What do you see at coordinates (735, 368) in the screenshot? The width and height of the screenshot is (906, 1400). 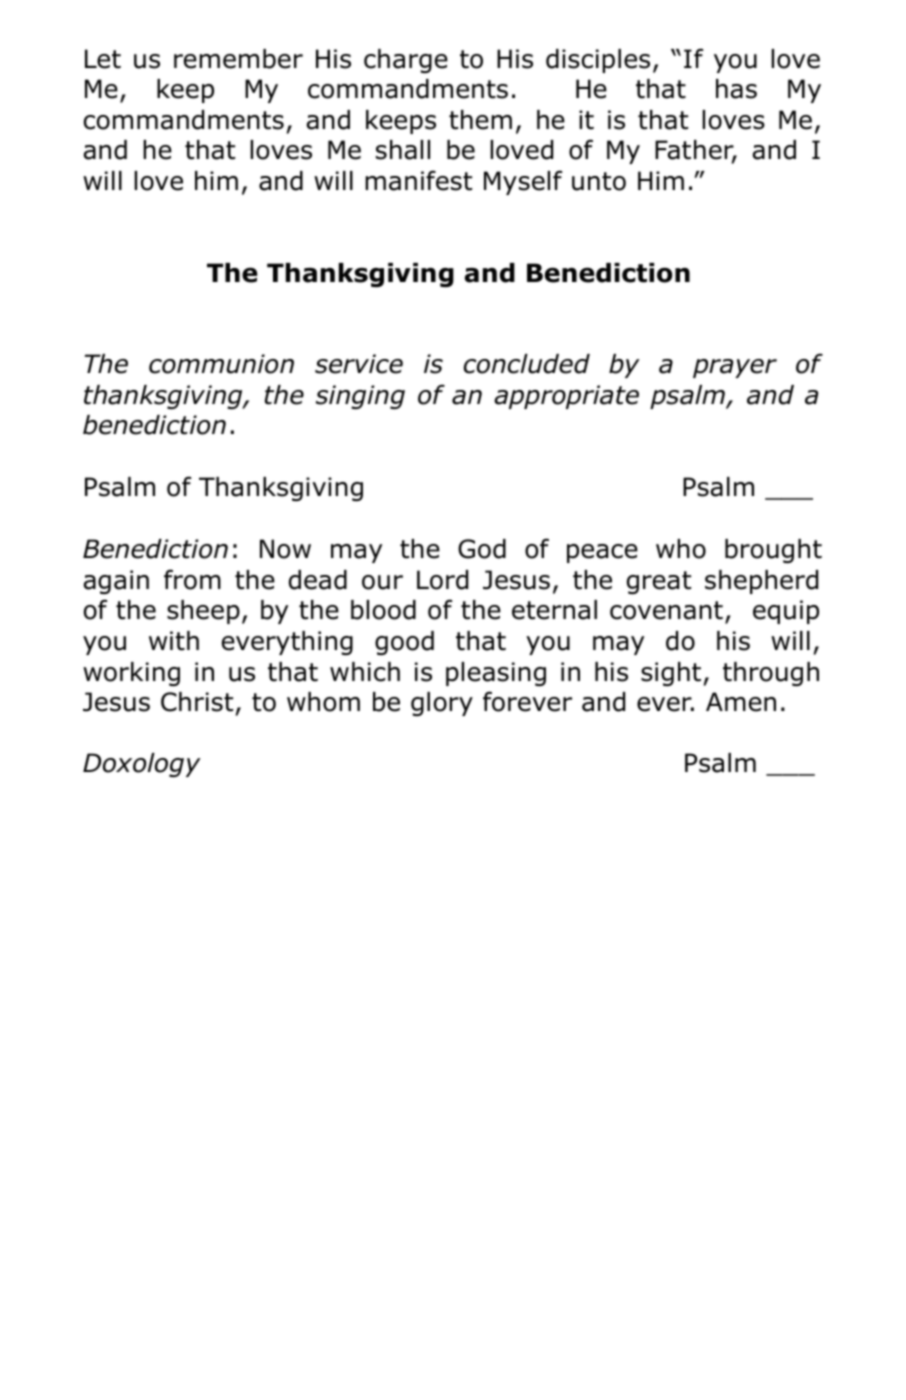 I see `prayer` at bounding box center [735, 368].
